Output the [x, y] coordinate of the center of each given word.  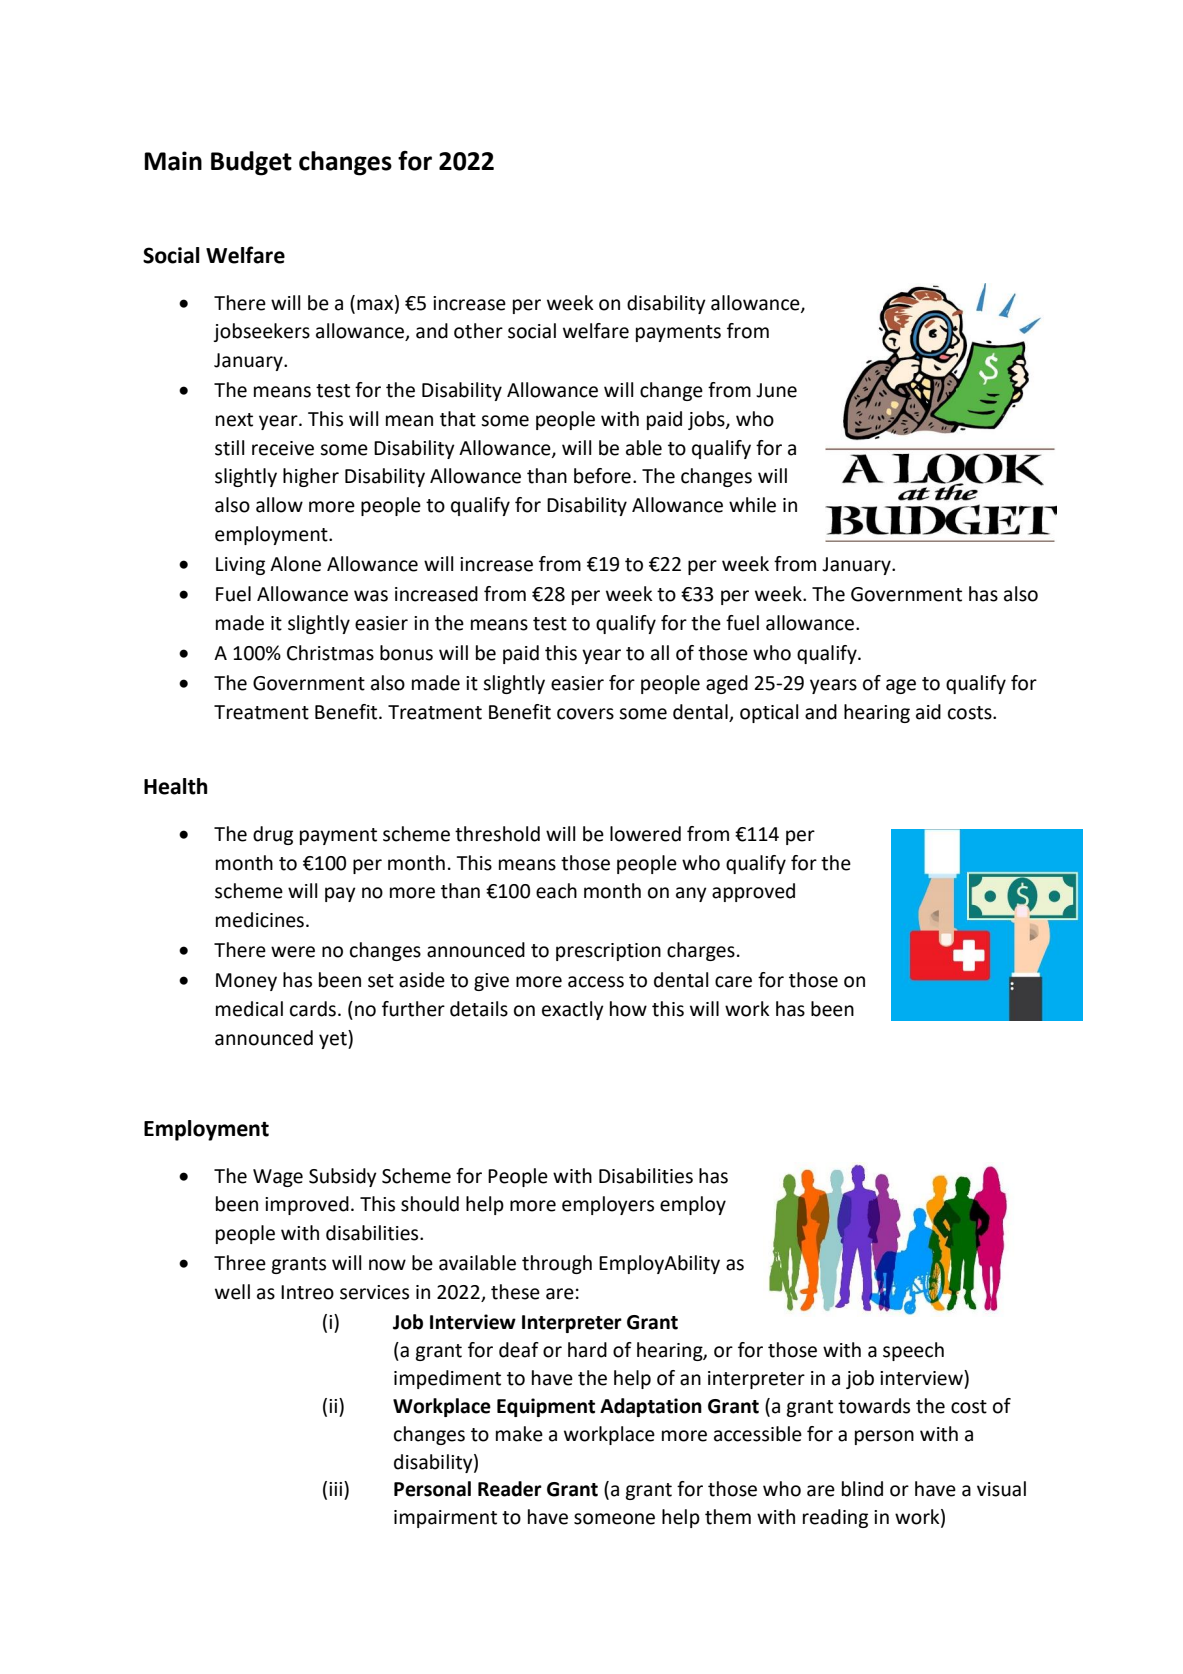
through [557, 1264]
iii [337, 1488]
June [776, 390]
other [478, 331]
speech [913, 1351]
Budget [251, 163]
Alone [295, 564]
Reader [510, 1489]
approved [753, 892]
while [752, 505]
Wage [278, 1178]
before [602, 476]
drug [273, 835]
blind [862, 1489]
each [556, 891]
